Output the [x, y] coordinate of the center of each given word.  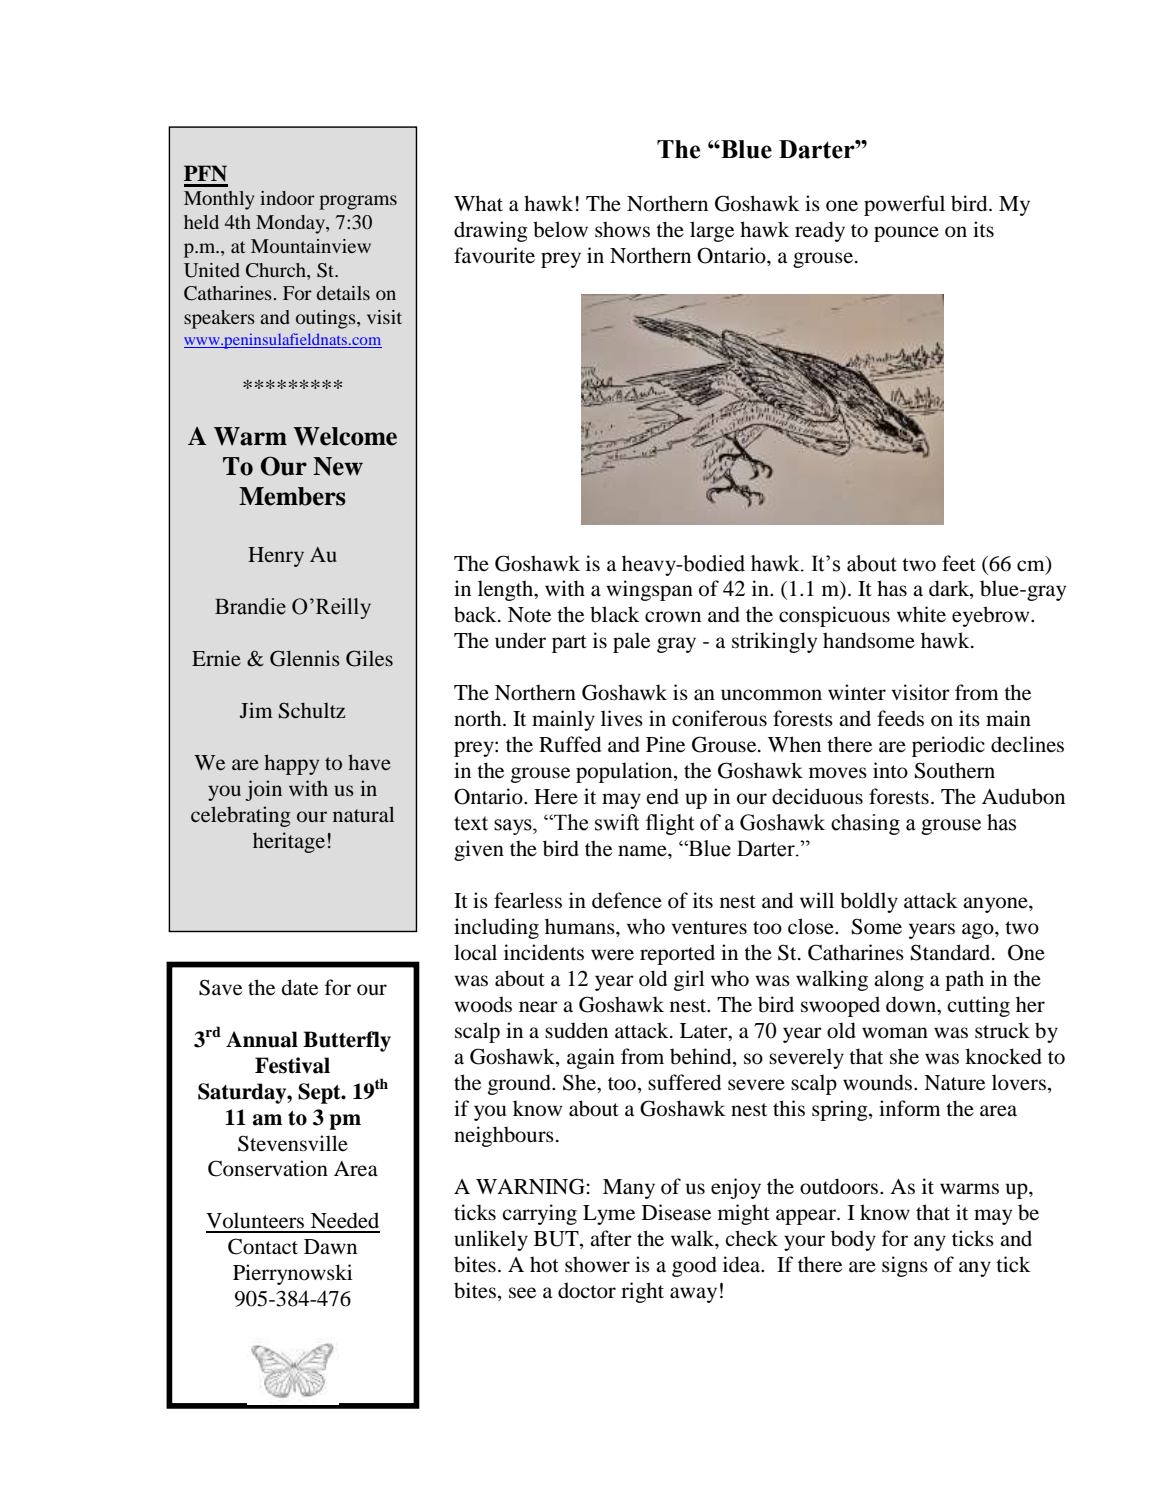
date [300, 987]
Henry [276, 557]
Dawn [330, 1246]
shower [597, 1264]
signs [905, 1266]
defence [627, 900]
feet [959, 563]
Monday [291, 224]
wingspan [649, 590]
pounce [906, 234]
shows [622, 229]
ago [979, 931]
